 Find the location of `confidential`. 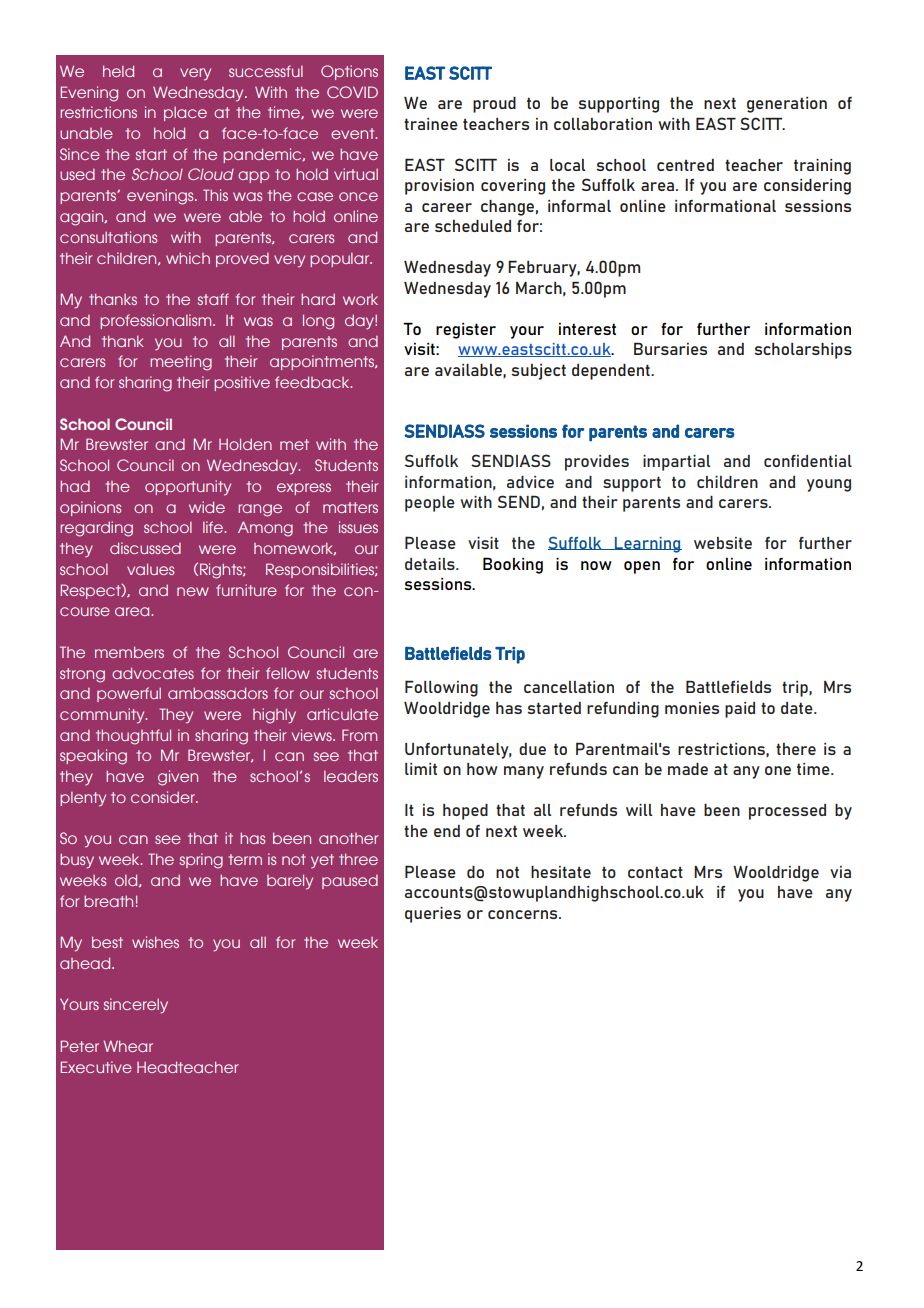

confidential is located at coordinates (808, 461).
